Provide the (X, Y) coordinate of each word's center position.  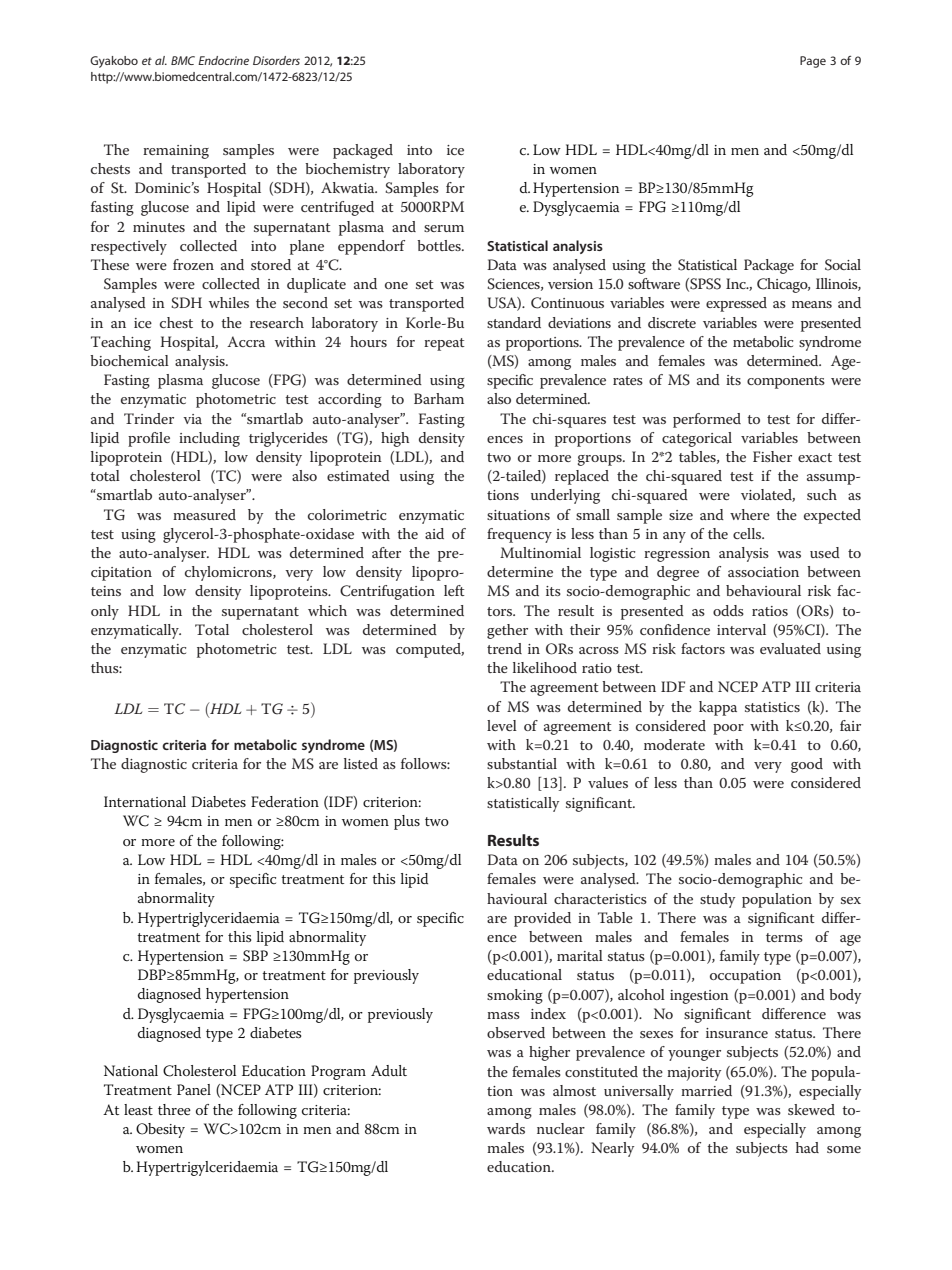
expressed (736, 304)
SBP (255, 956)
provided (542, 919)
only (105, 612)
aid (434, 533)
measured (204, 514)
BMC (183, 60)
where (750, 514)
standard (514, 322)
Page (813, 62)
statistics (772, 707)
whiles (229, 302)
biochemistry (347, 170)
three (174, 1109)
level (502, 725)
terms (784, 937)
